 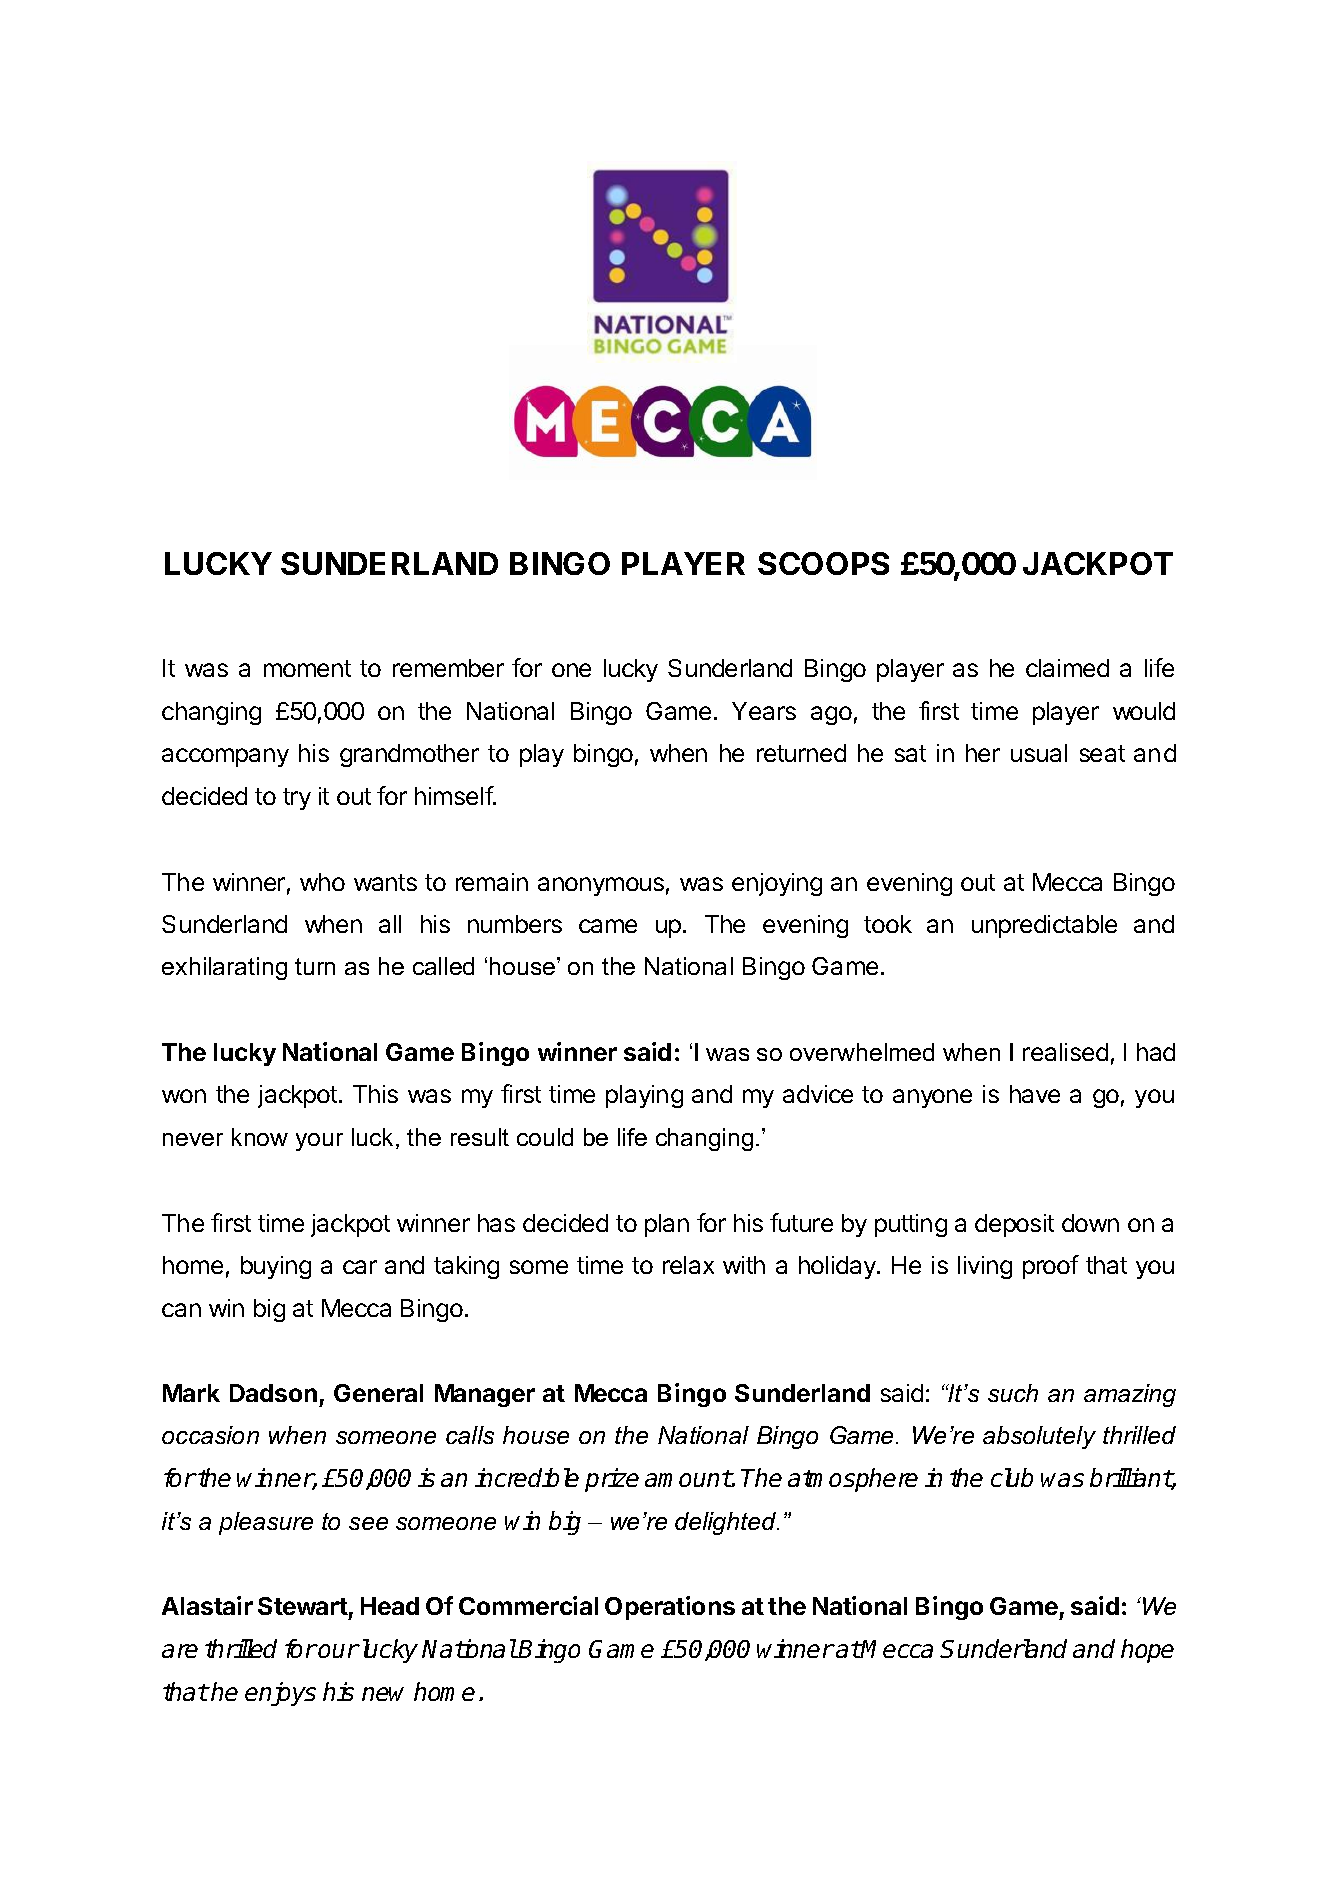 I want to click on usual, so click(x=1039, y=753).
